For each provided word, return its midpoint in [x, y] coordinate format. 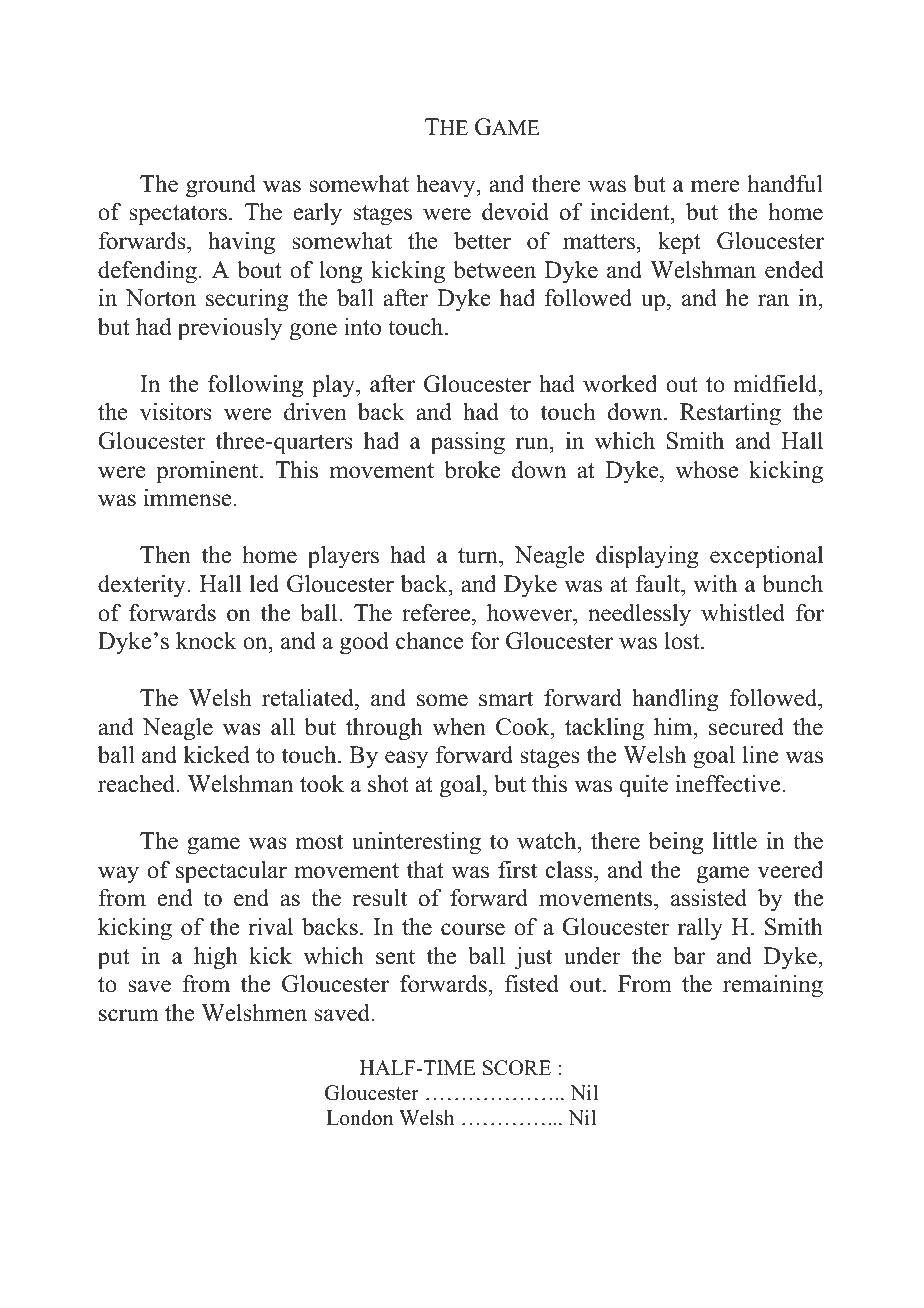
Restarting [730, 414]
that [425, 870]
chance [430, 641]
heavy [447, 186]
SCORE [517, 1068]
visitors [176, 411]
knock [206, 640]
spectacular [231, 872]
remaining [773, 986]
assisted [709, 897]
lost [683, 641]
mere [715, 186]
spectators [178, 215]
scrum [129, 1015]
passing [468, 443]
